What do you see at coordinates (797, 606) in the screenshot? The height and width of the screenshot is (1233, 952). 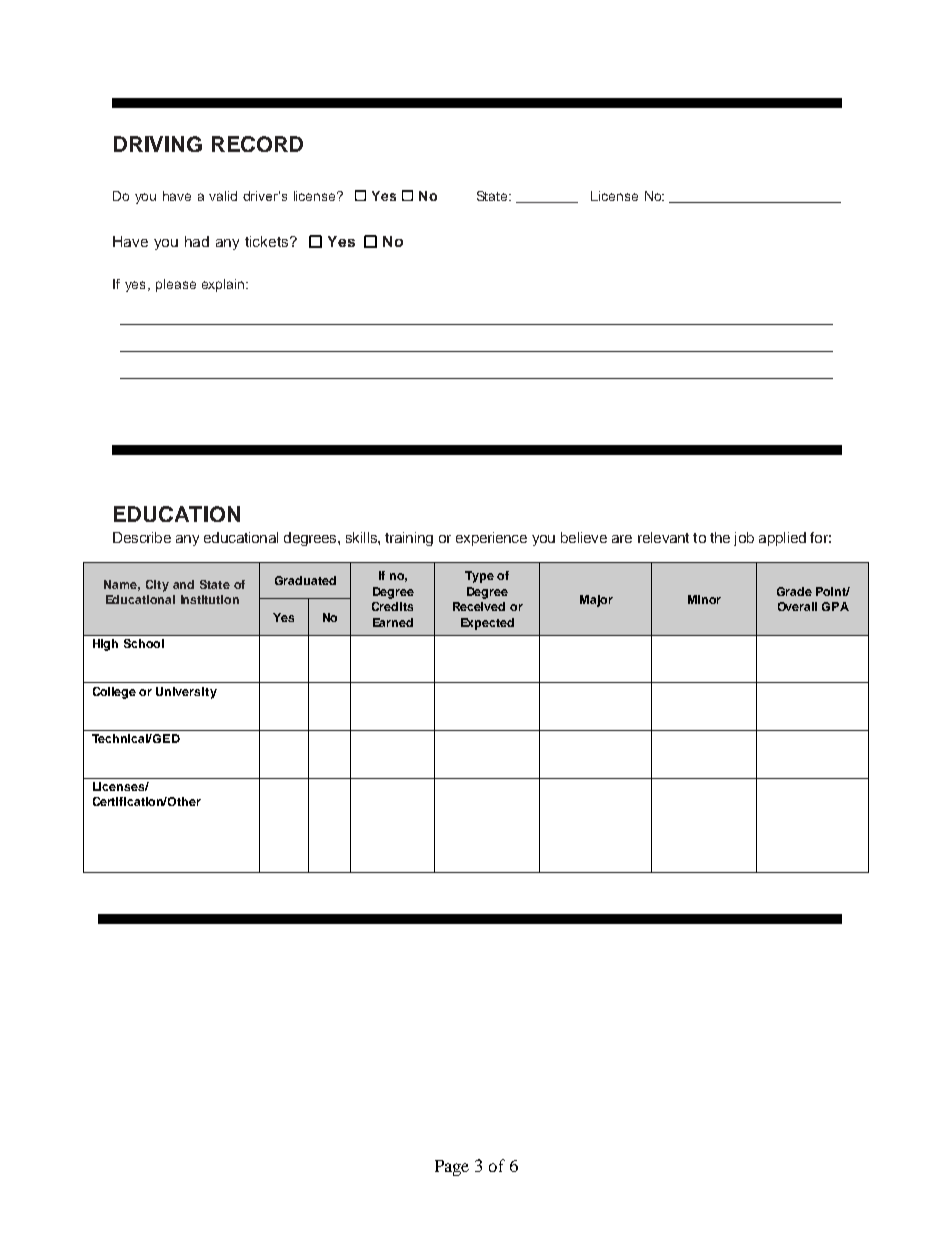 I see `Overall` at bounding box center [797, 606].
